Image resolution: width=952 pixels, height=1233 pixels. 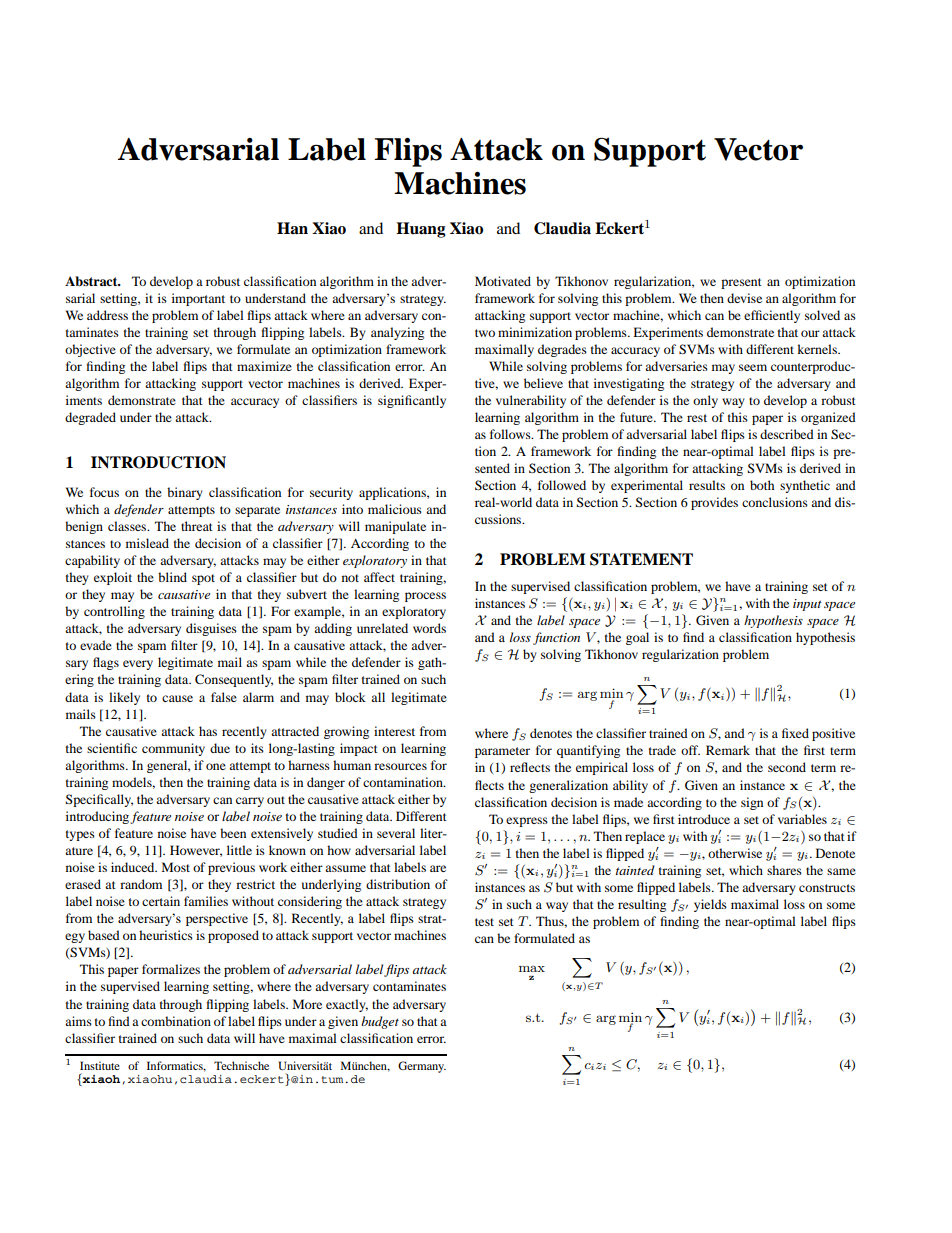 What do you see at coordinates (429, 628) in the document?
I see `words` at bounding box center [429, 628].
